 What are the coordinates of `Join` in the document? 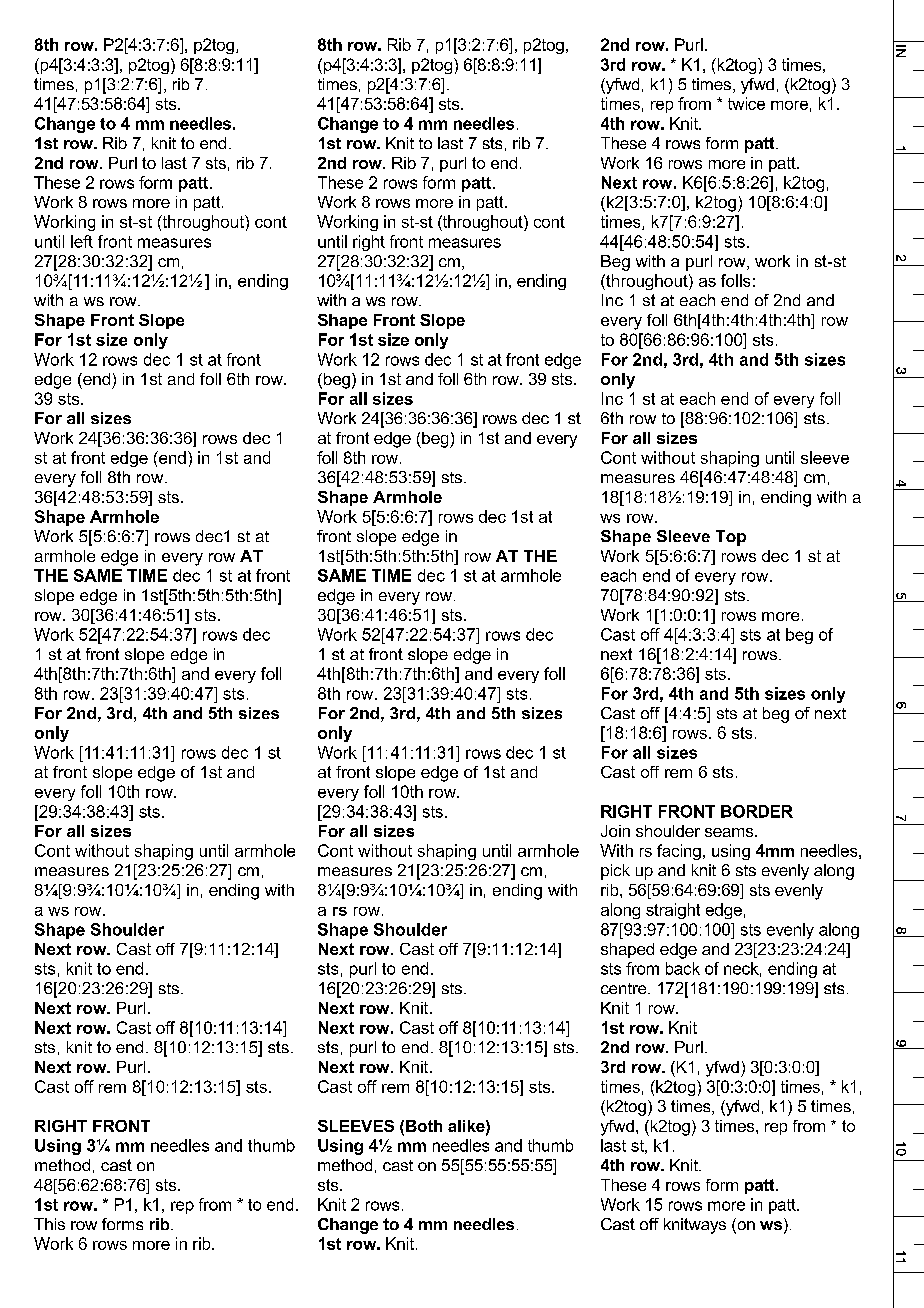 It's located at (615, 831).
